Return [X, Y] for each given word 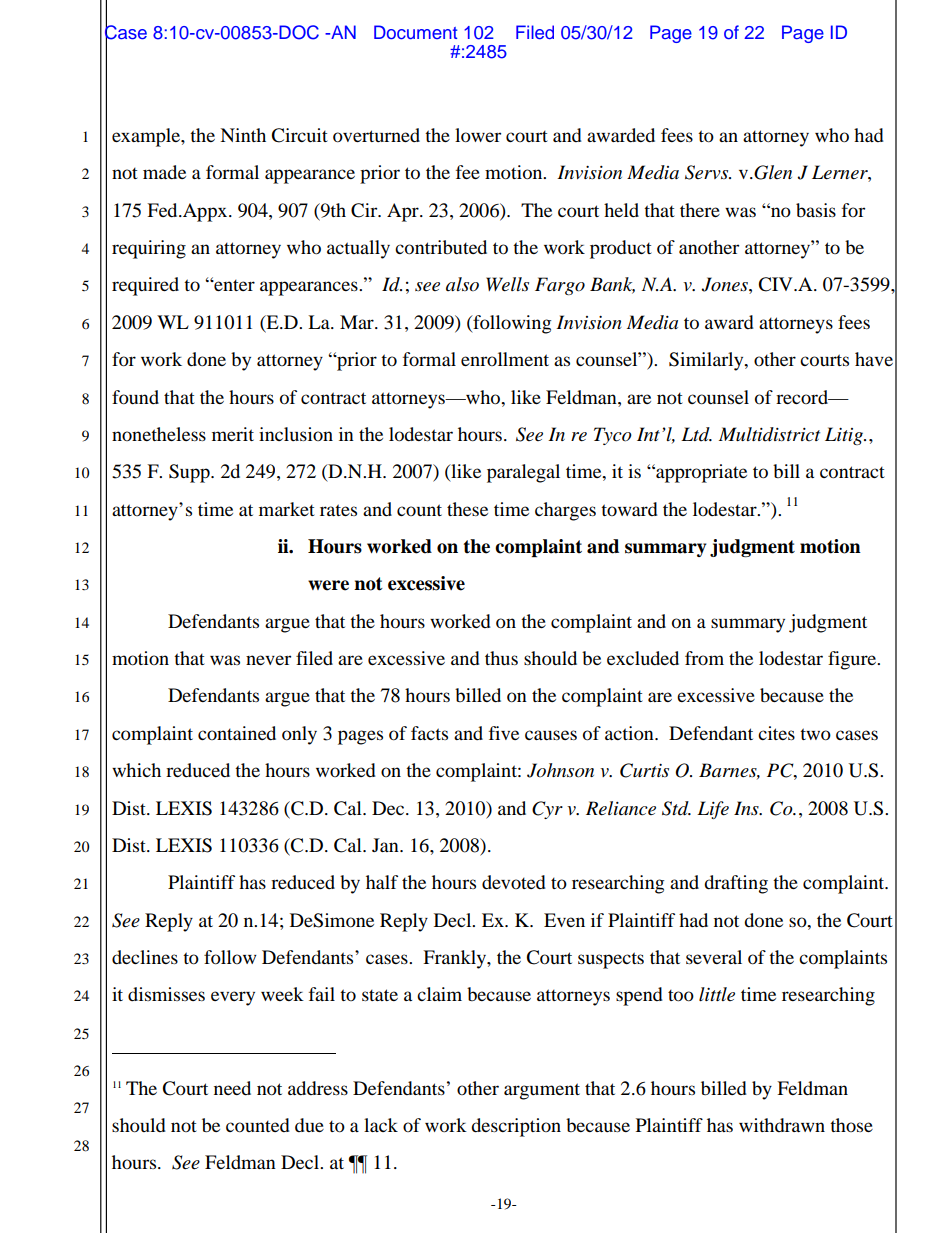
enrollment [505, 359]
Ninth [243, 135]
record [803, 397]
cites [776, 733]
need [232, 1088]
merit [233, 434]
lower [478, 135]
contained [237, 733]
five [504, 733]
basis [816, 210]
